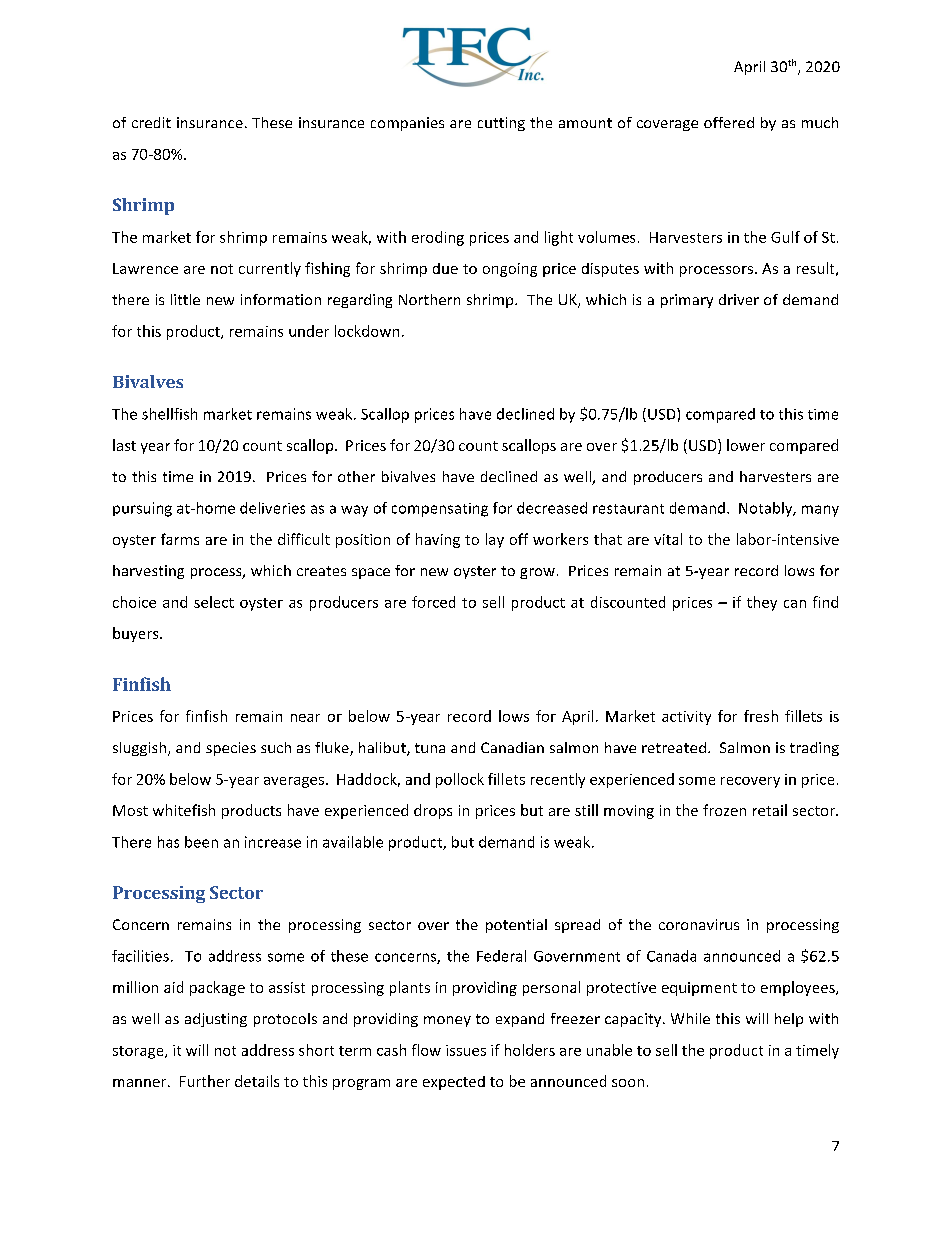 The image size is (952, 1233). Describe the element at coordinates (205, 1081) in the screenshot. I see `Further` at that location.
